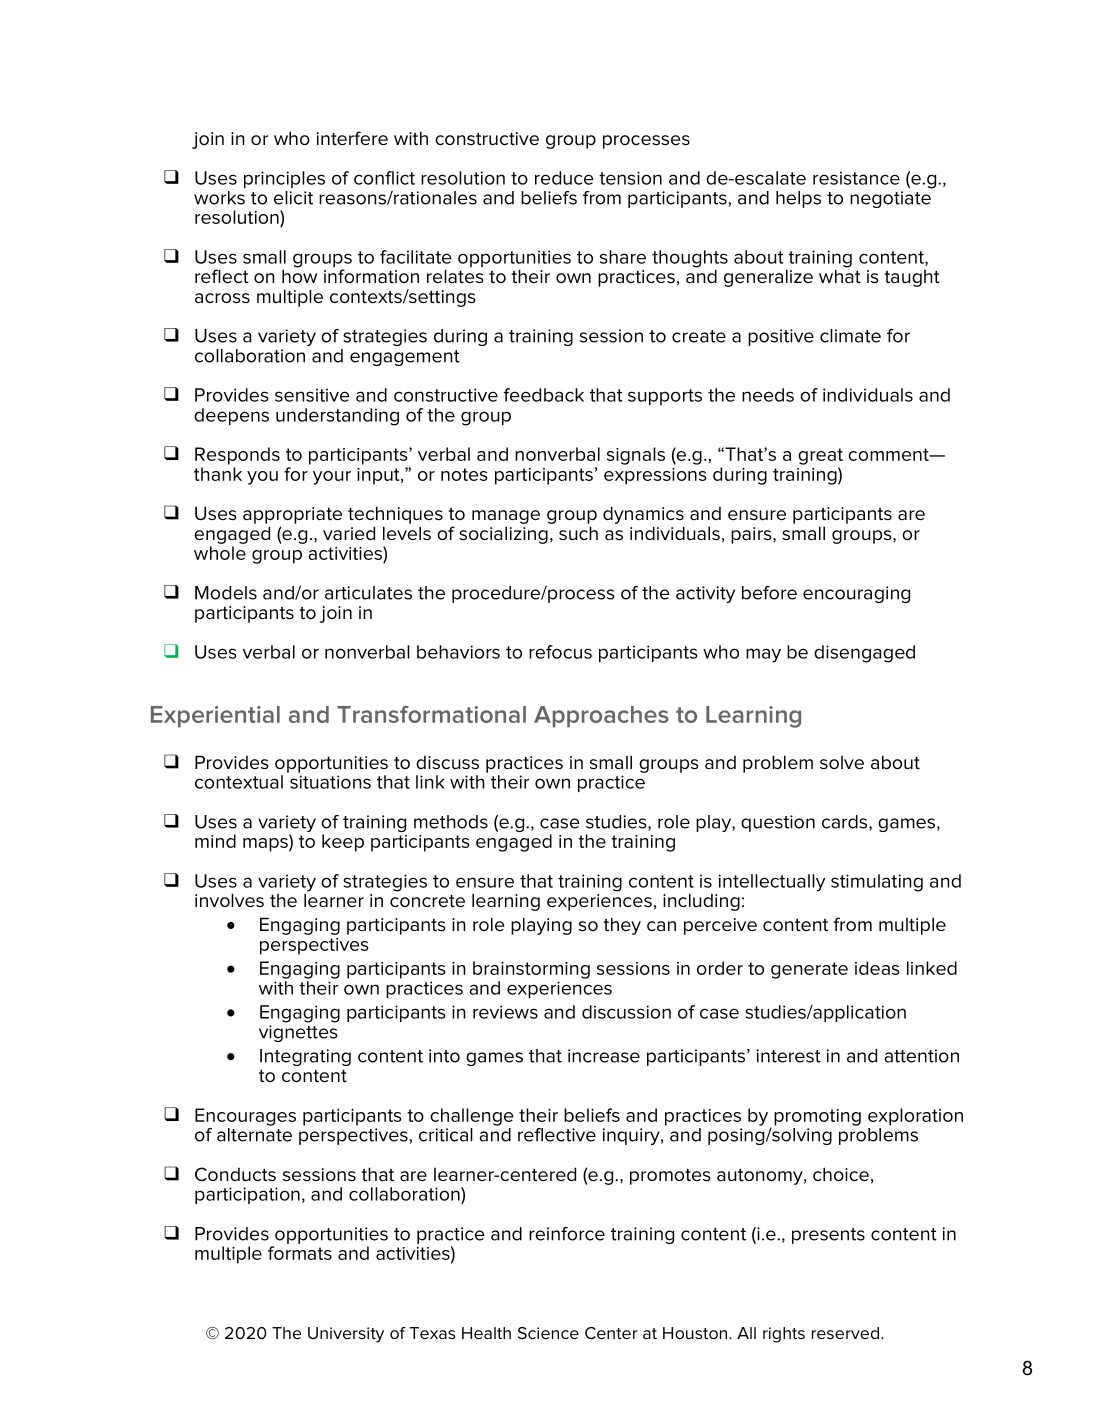  What do you see at coordinates (856, 594) in the image?
I see `encouraging` at bounding box center [856, 594].
